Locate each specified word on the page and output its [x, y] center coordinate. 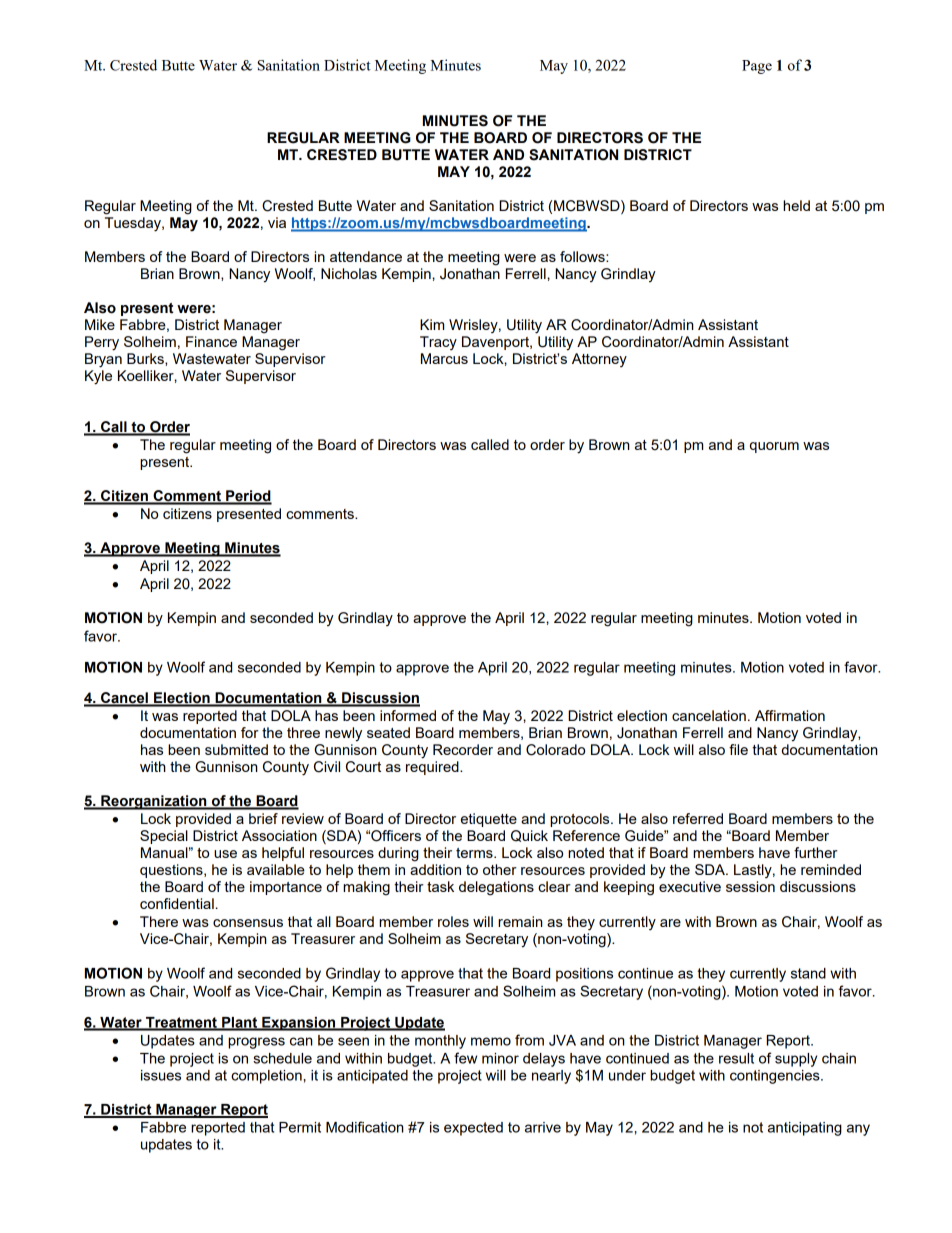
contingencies [776, 1077]
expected [473, 1129]
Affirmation [790, 715]
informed [408, 715]
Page [757, 67]
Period [248, 497]
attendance [366, 256]
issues [161, 1075]
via [277, 222]
